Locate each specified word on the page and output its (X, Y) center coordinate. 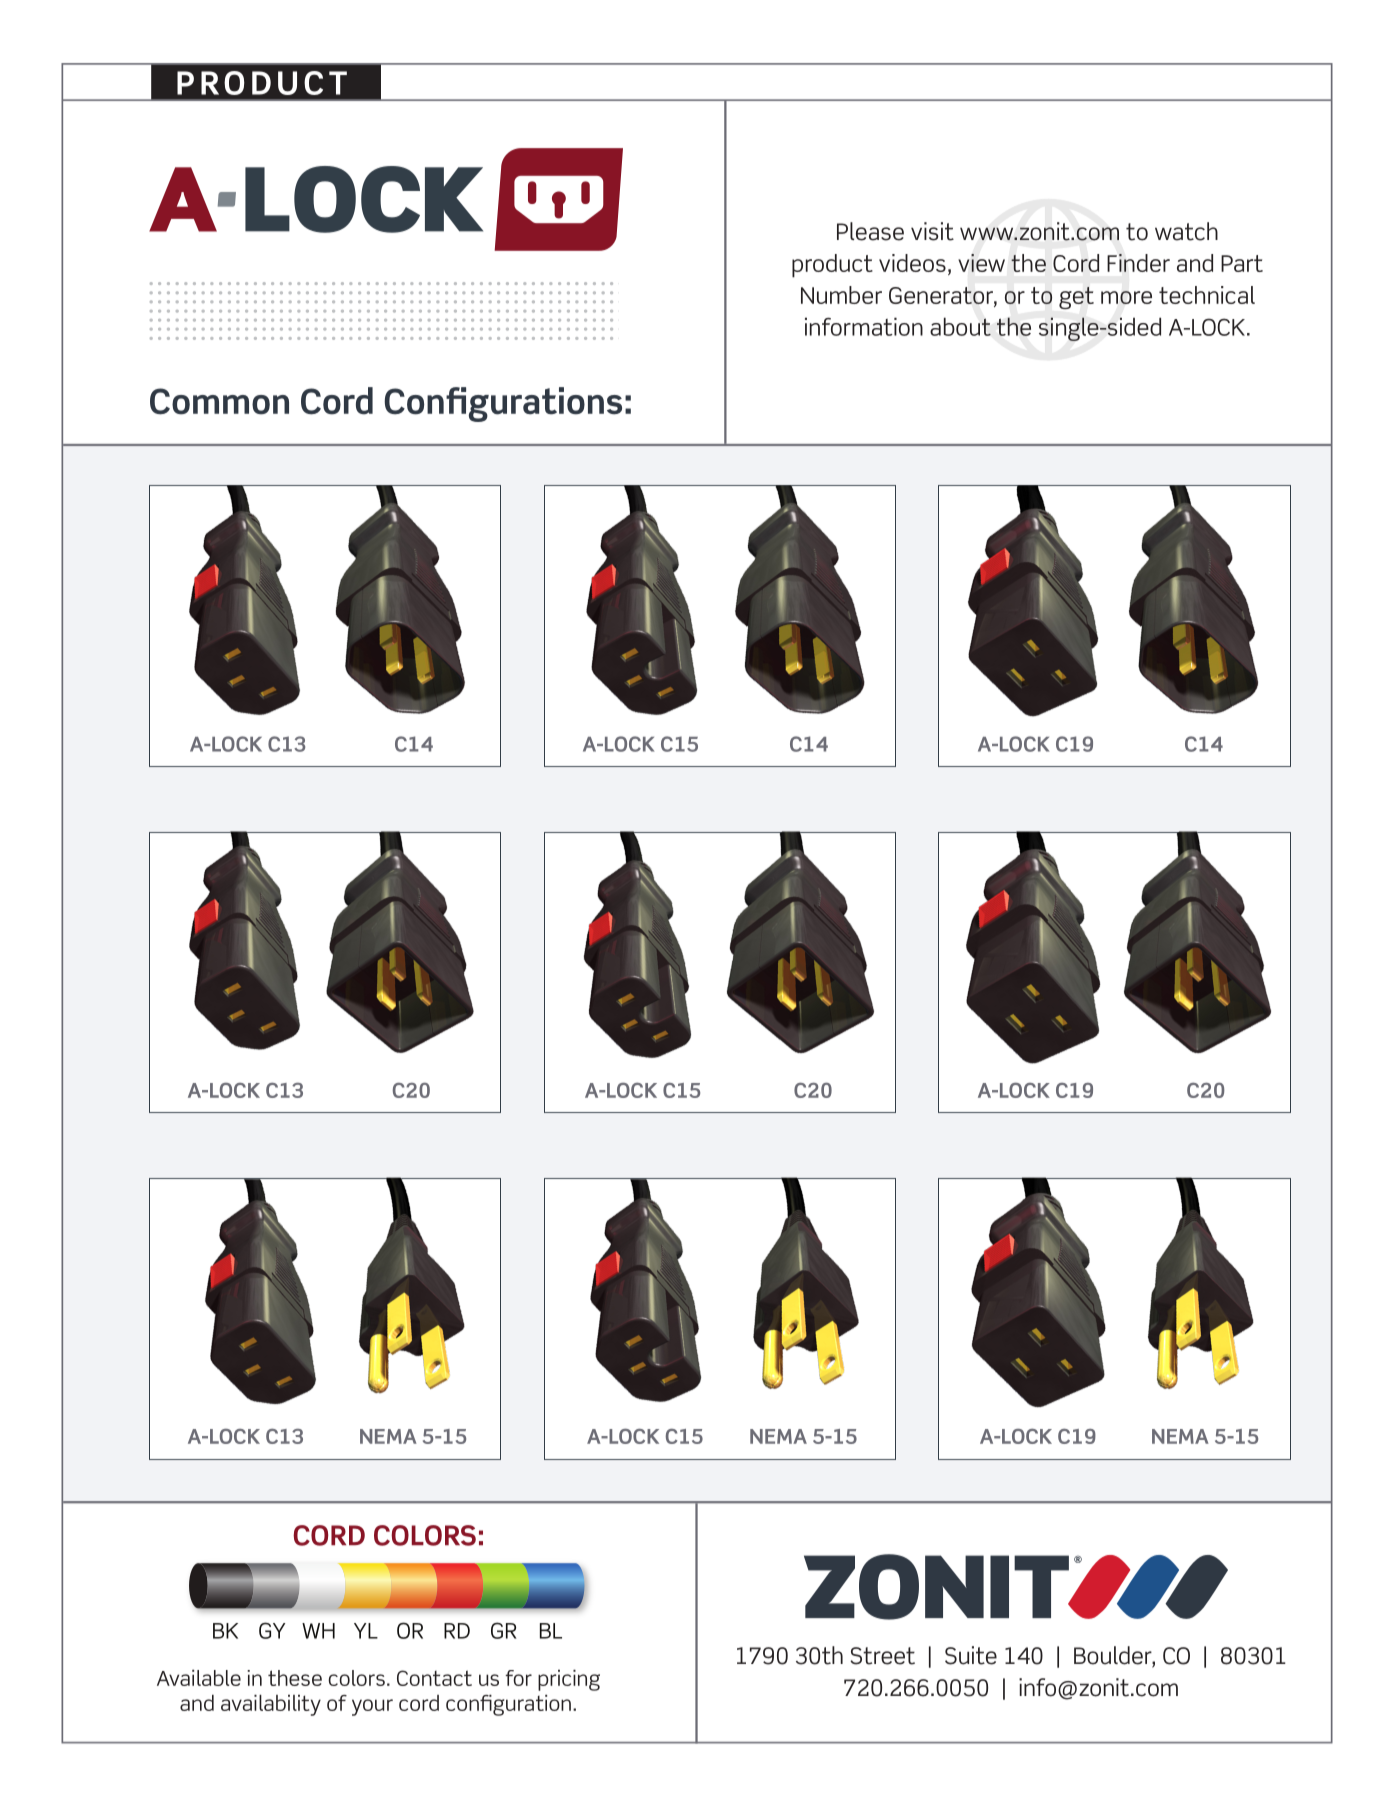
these (295, 1678)
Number (841, 295)
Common (219, 401)
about (960, 326)
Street (882, 1656)
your (372, 1707)
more (1126, 297)
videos (912, 263)
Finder (1138, 263)
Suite (971, 1655)
